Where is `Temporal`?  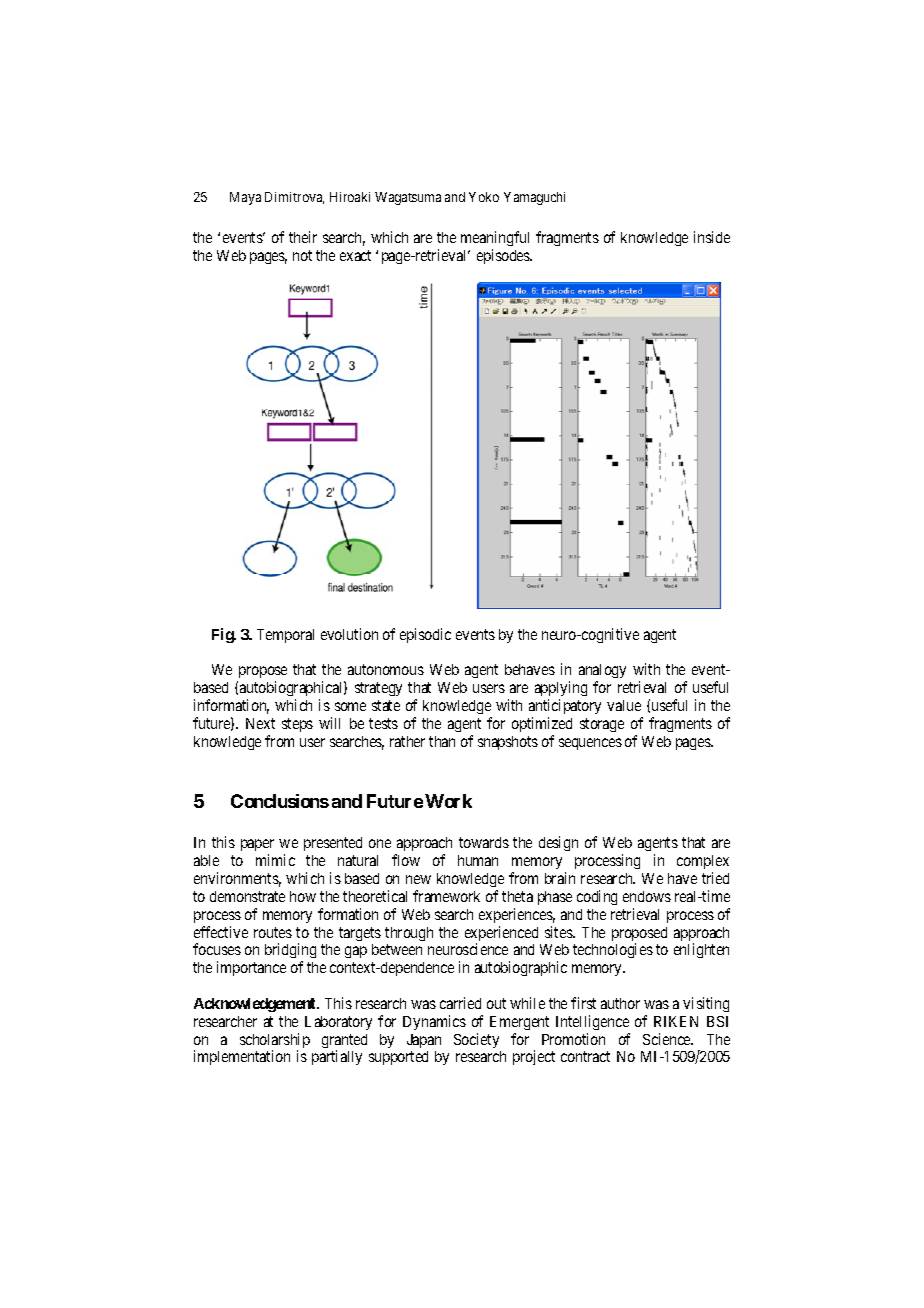
Temporal is located at coordinates (285, 636).
